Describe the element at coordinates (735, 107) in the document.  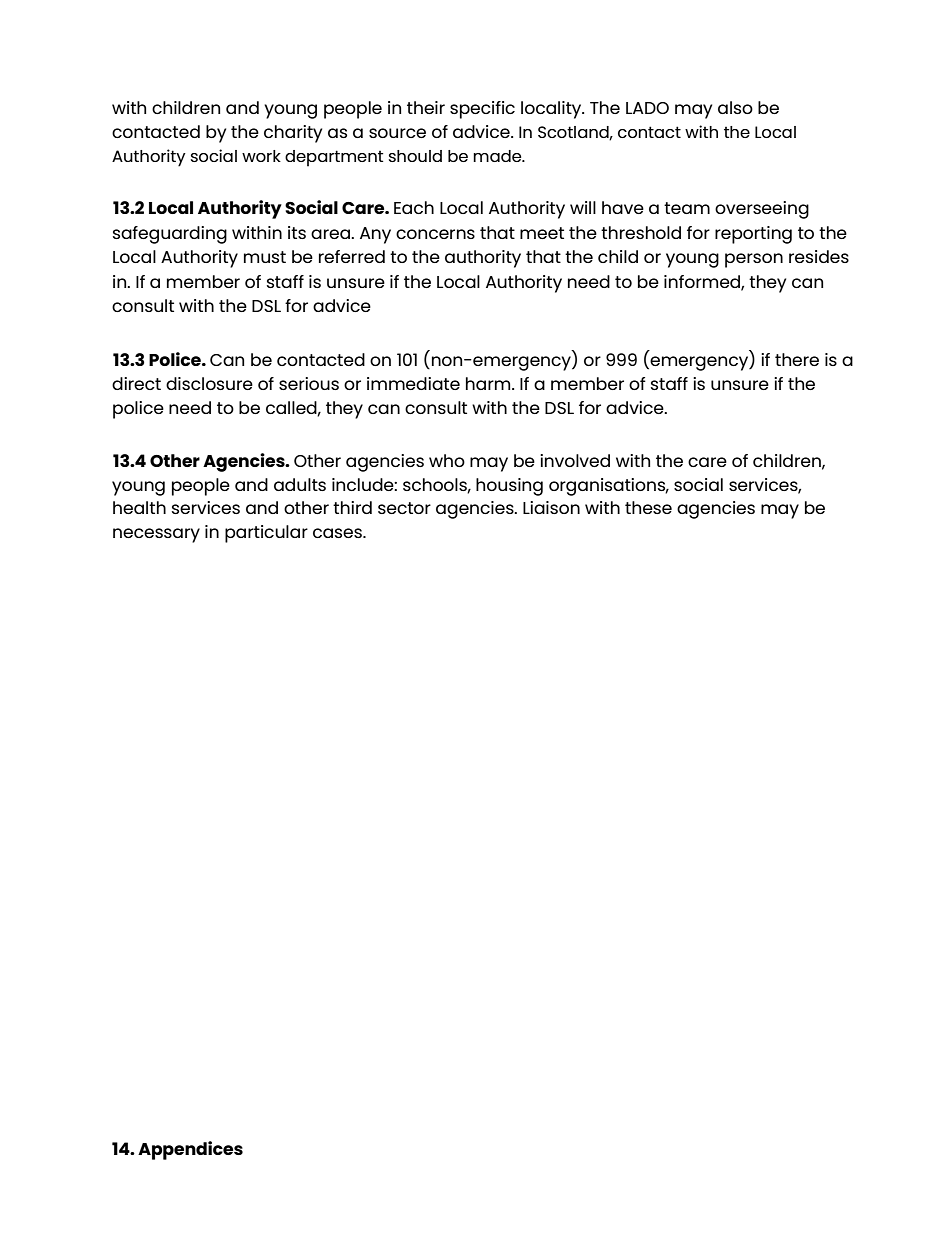
I see `also` at that location.
